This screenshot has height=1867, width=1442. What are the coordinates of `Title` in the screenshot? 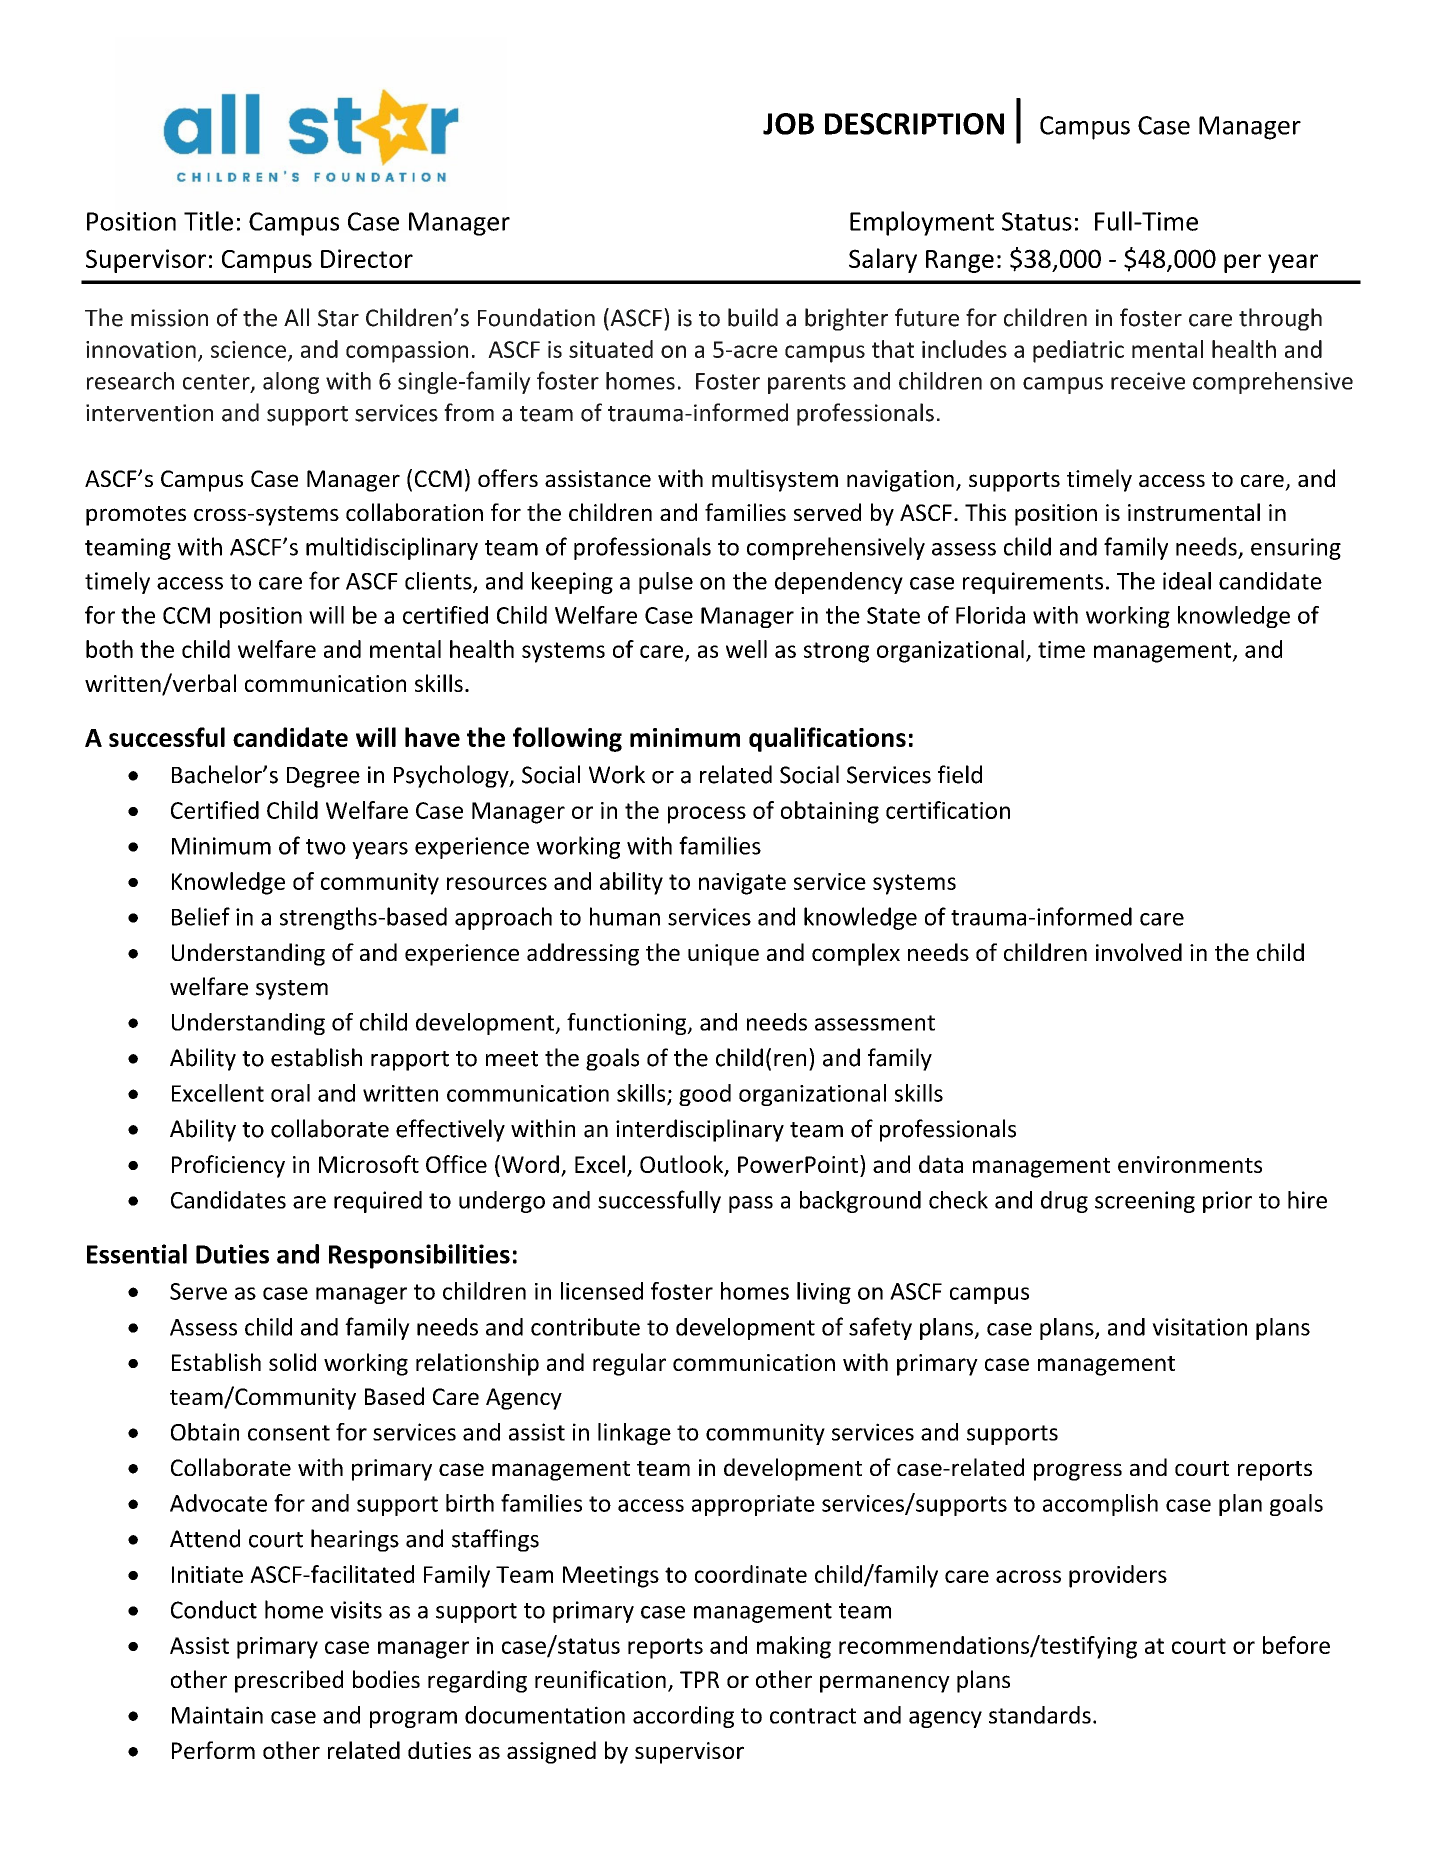 It's located at (208, 221).
